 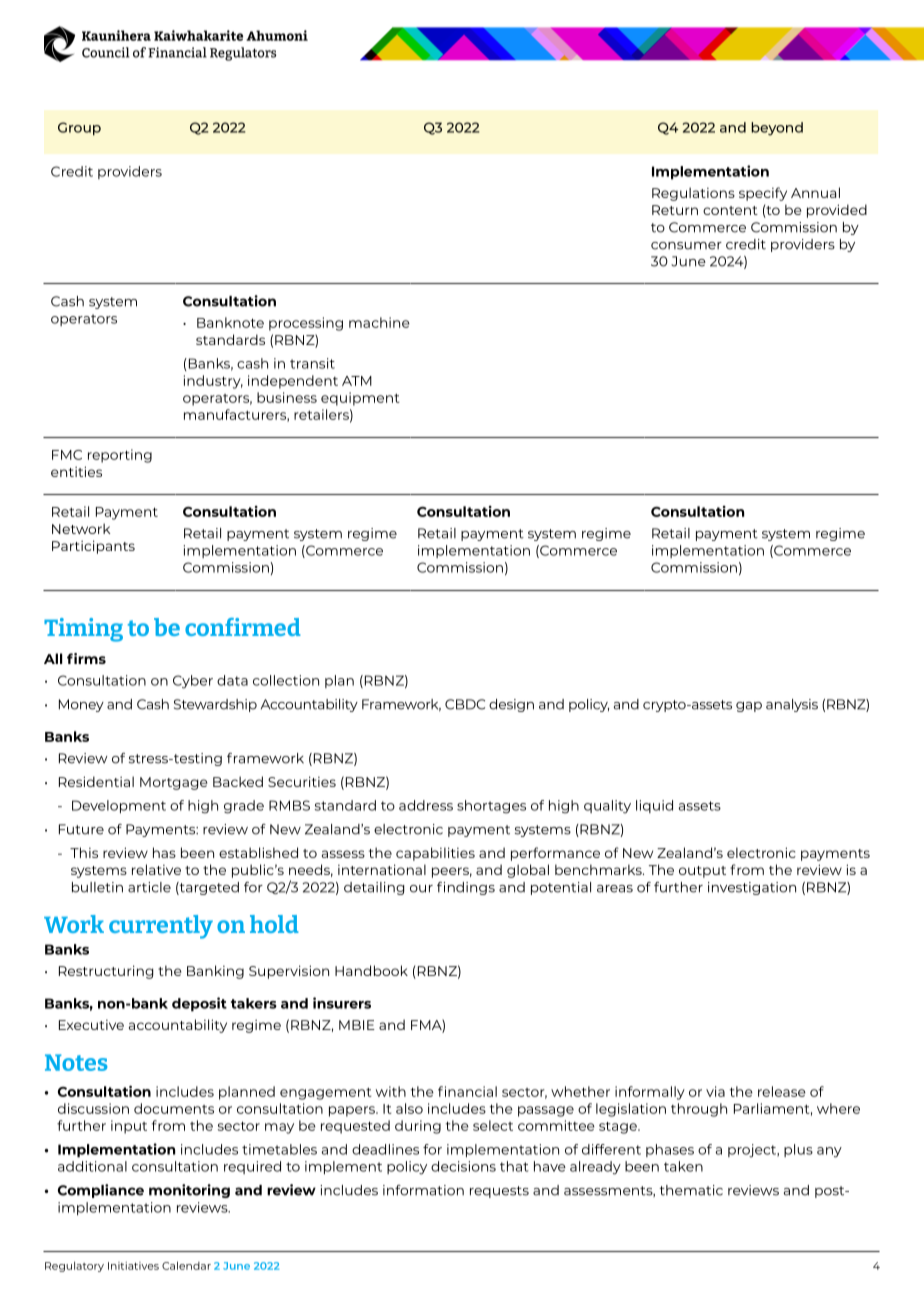 I want to click on machine, so click(x=379, y=322).
